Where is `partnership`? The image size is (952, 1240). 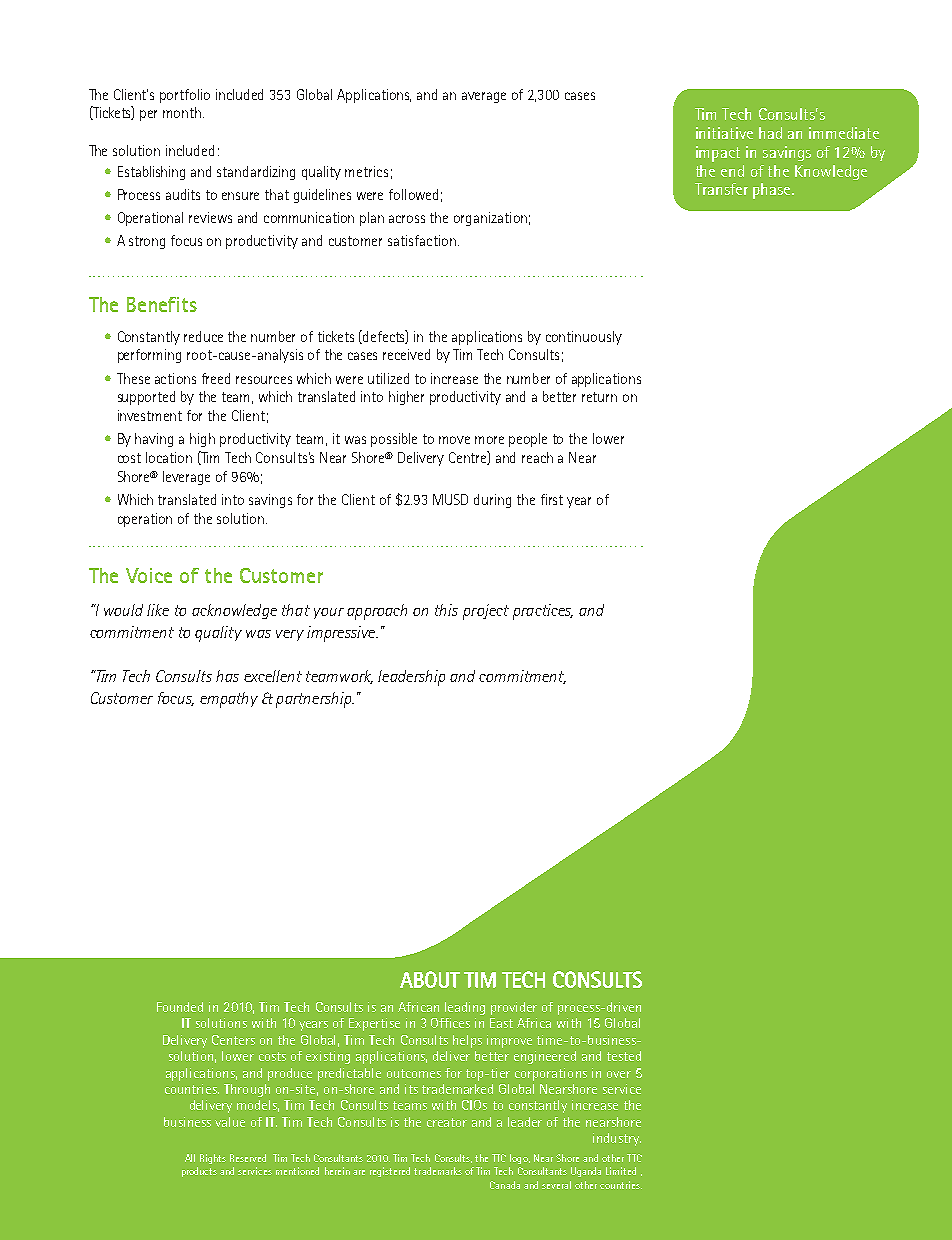 partnership is located at coordinates (315, 700).
